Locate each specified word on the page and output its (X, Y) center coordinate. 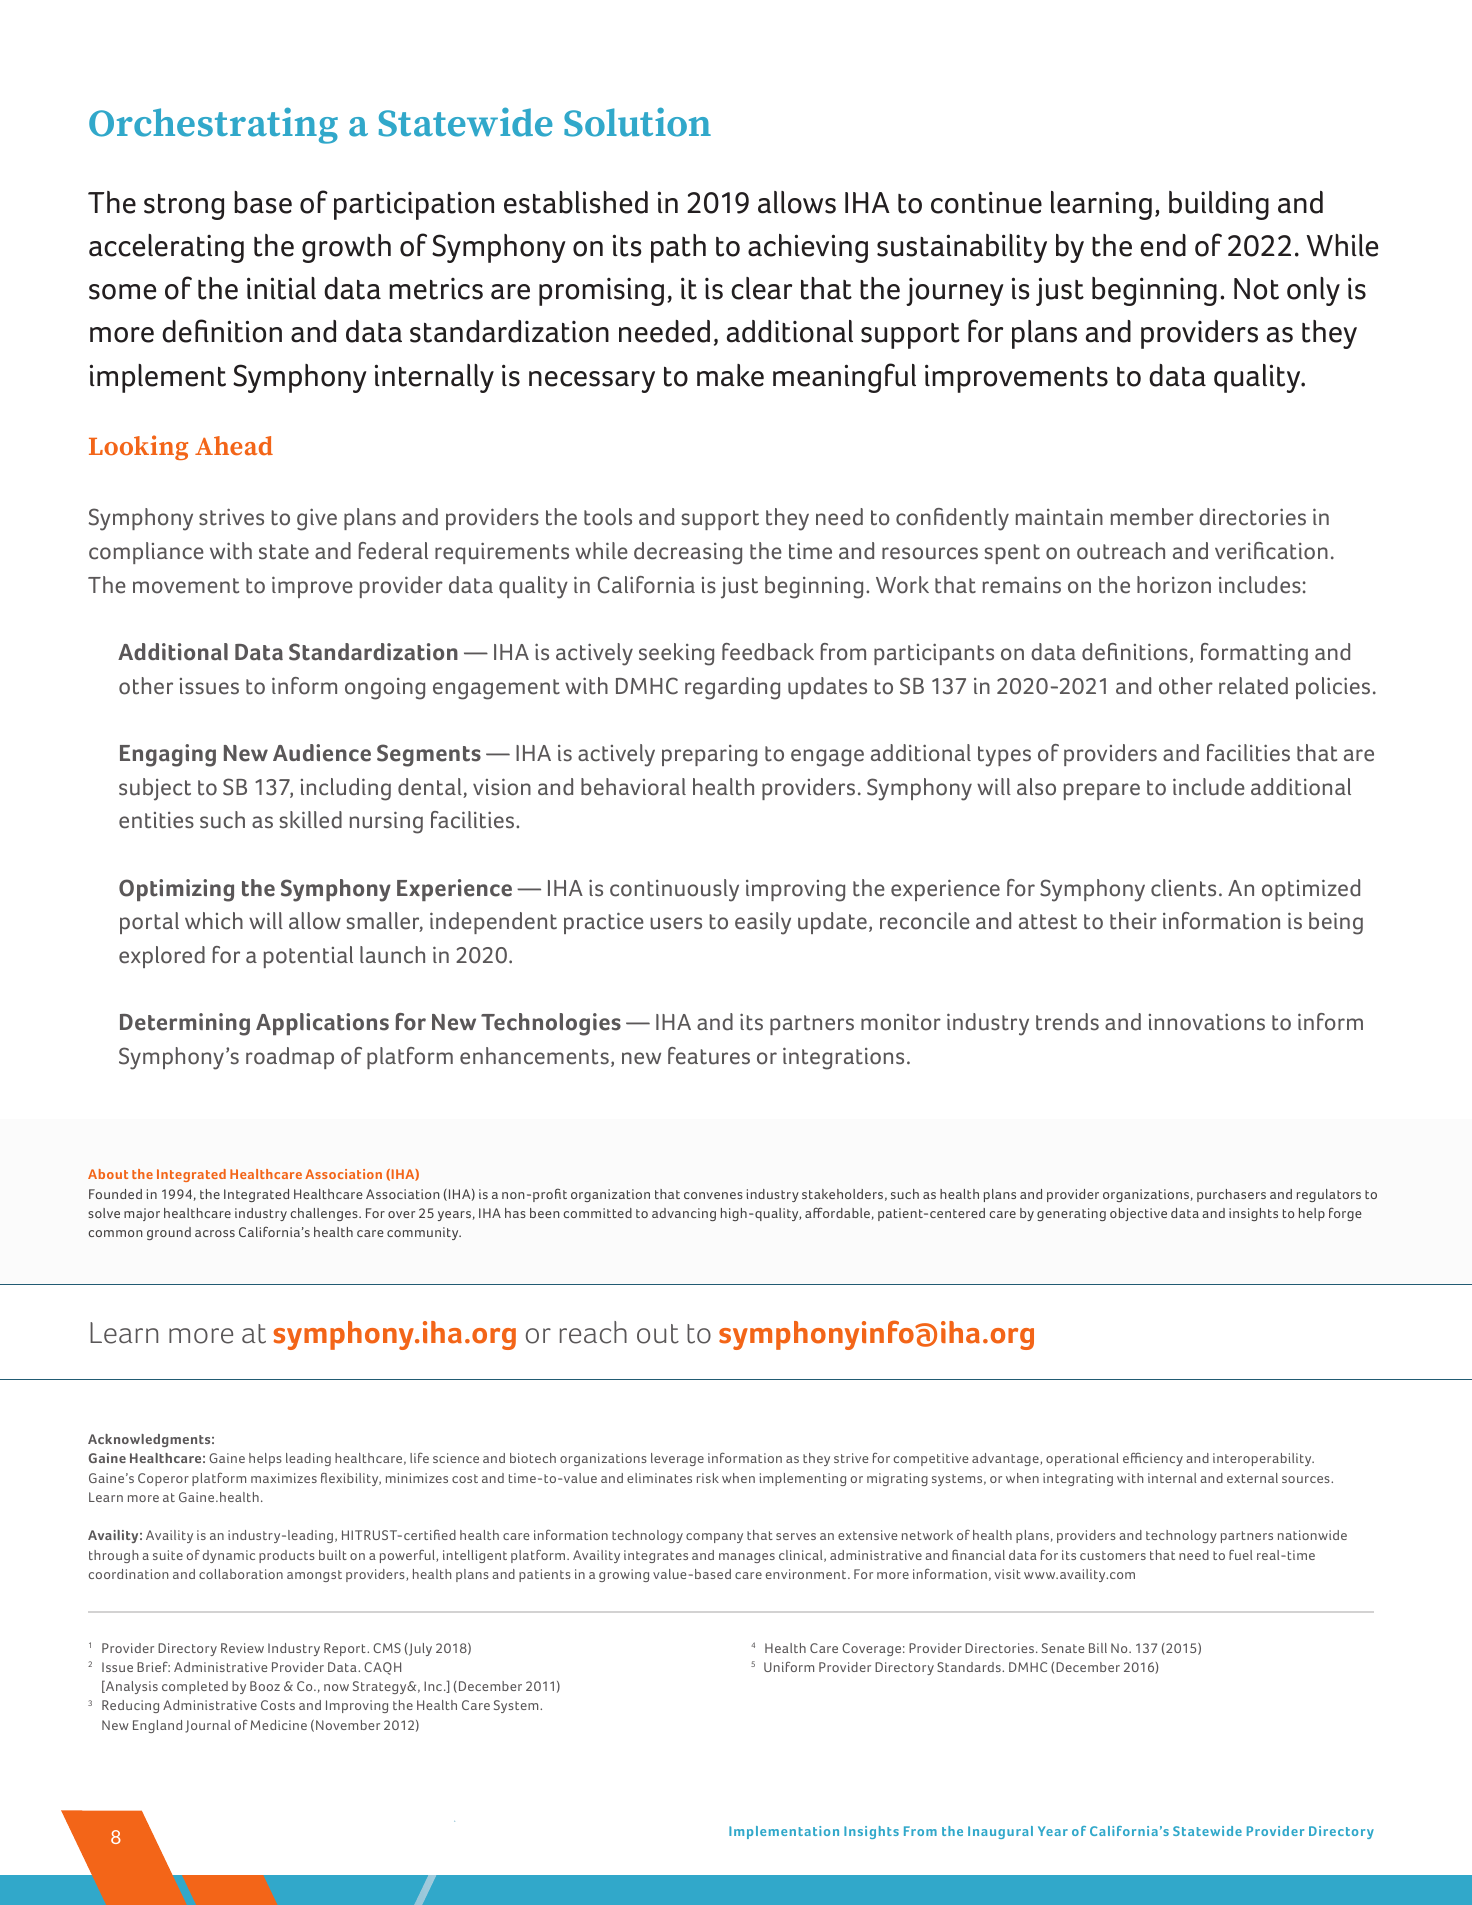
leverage (677, 1459)
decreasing (688, 553)
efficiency (1153, 1459)
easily (763, 923)
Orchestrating (213, 125)
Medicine (278, 1725)
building (1219, 205)
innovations (1207, 1022)
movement (186, 586)
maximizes (284, 1478)
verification (1271, 551)
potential (308, 957)
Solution (637, 122)
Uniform (789, 1666)
